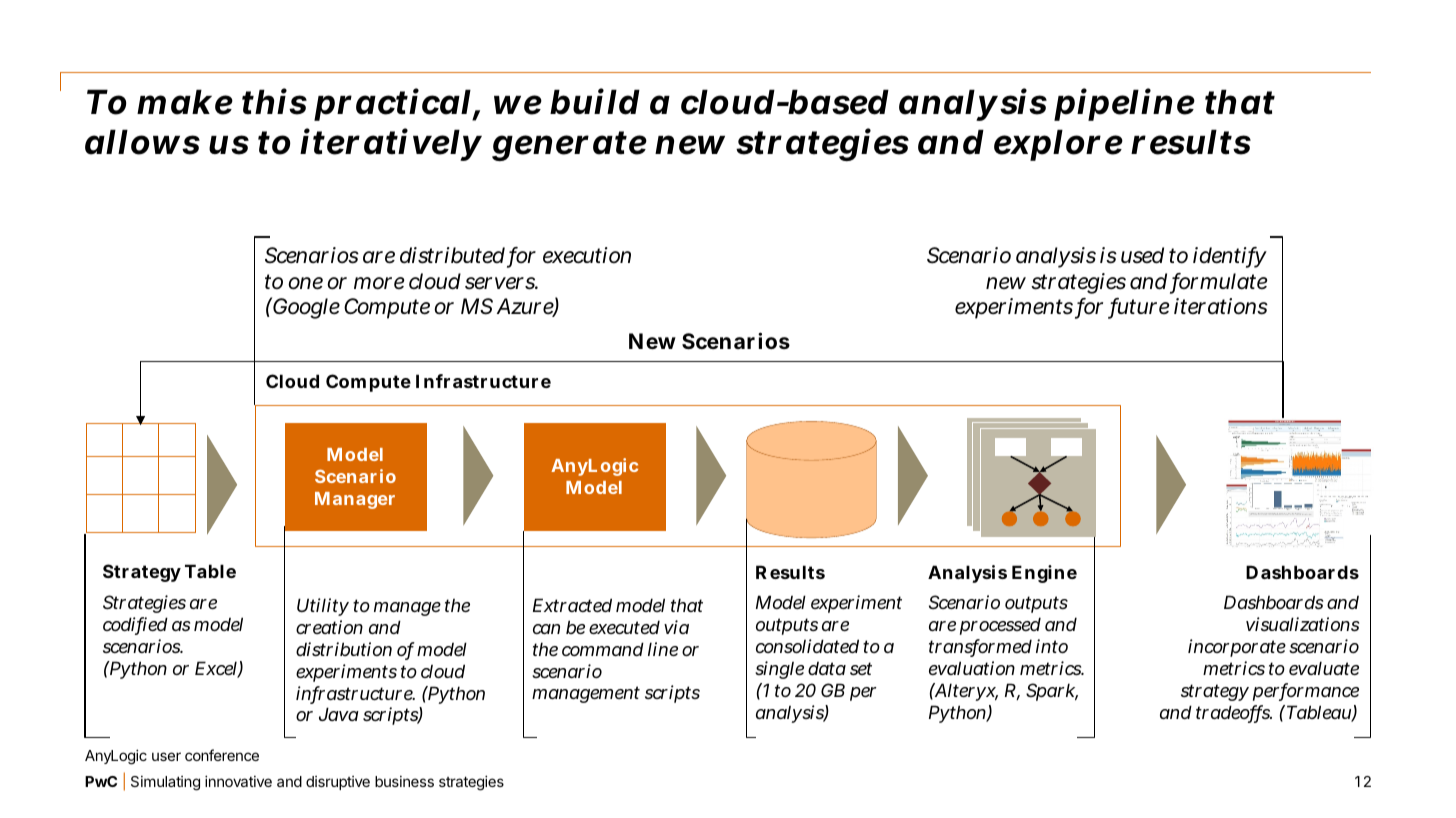  I want to click on Extracted, so click(572, 605).
